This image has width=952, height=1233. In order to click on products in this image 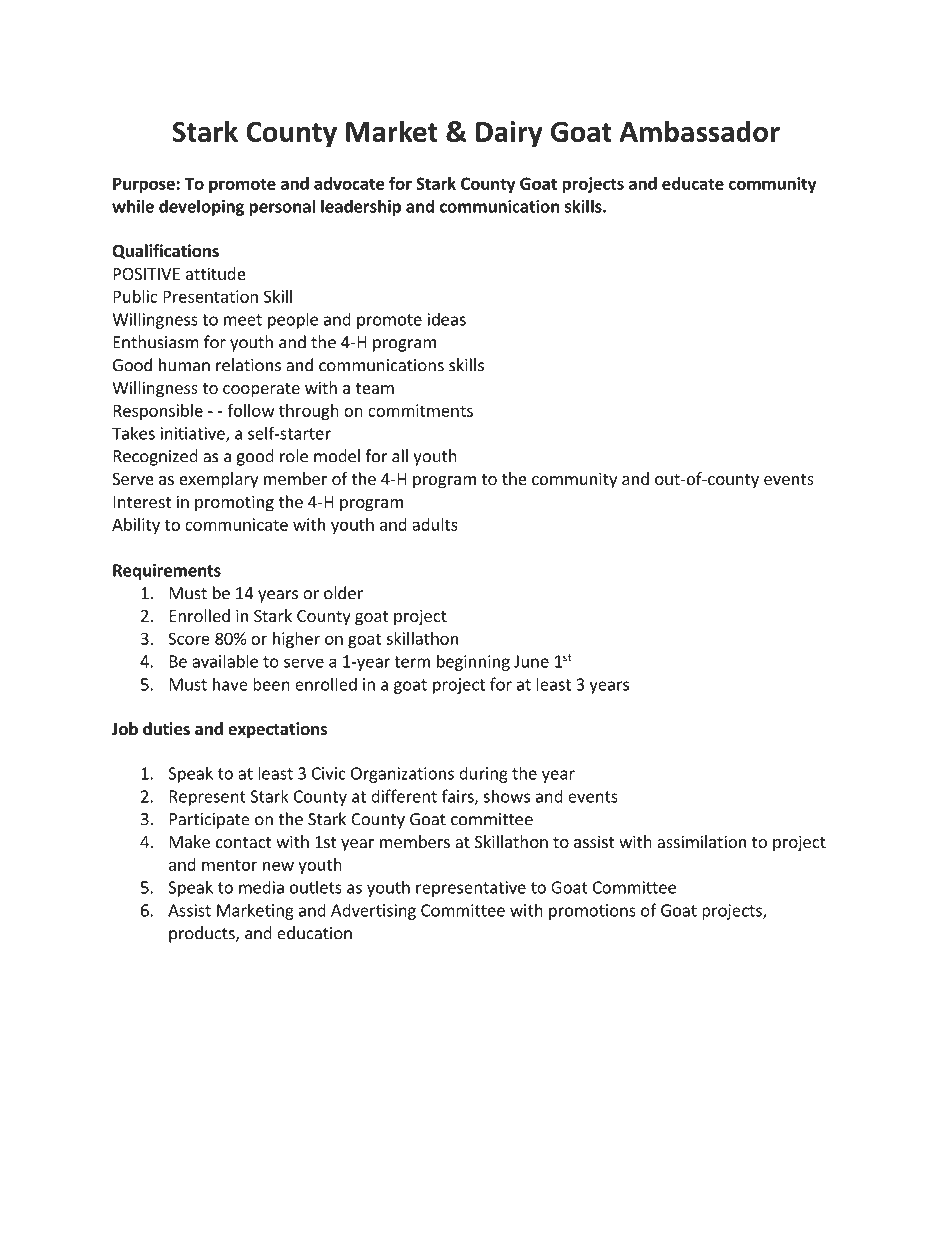, I will do `click(203, 934)`.
